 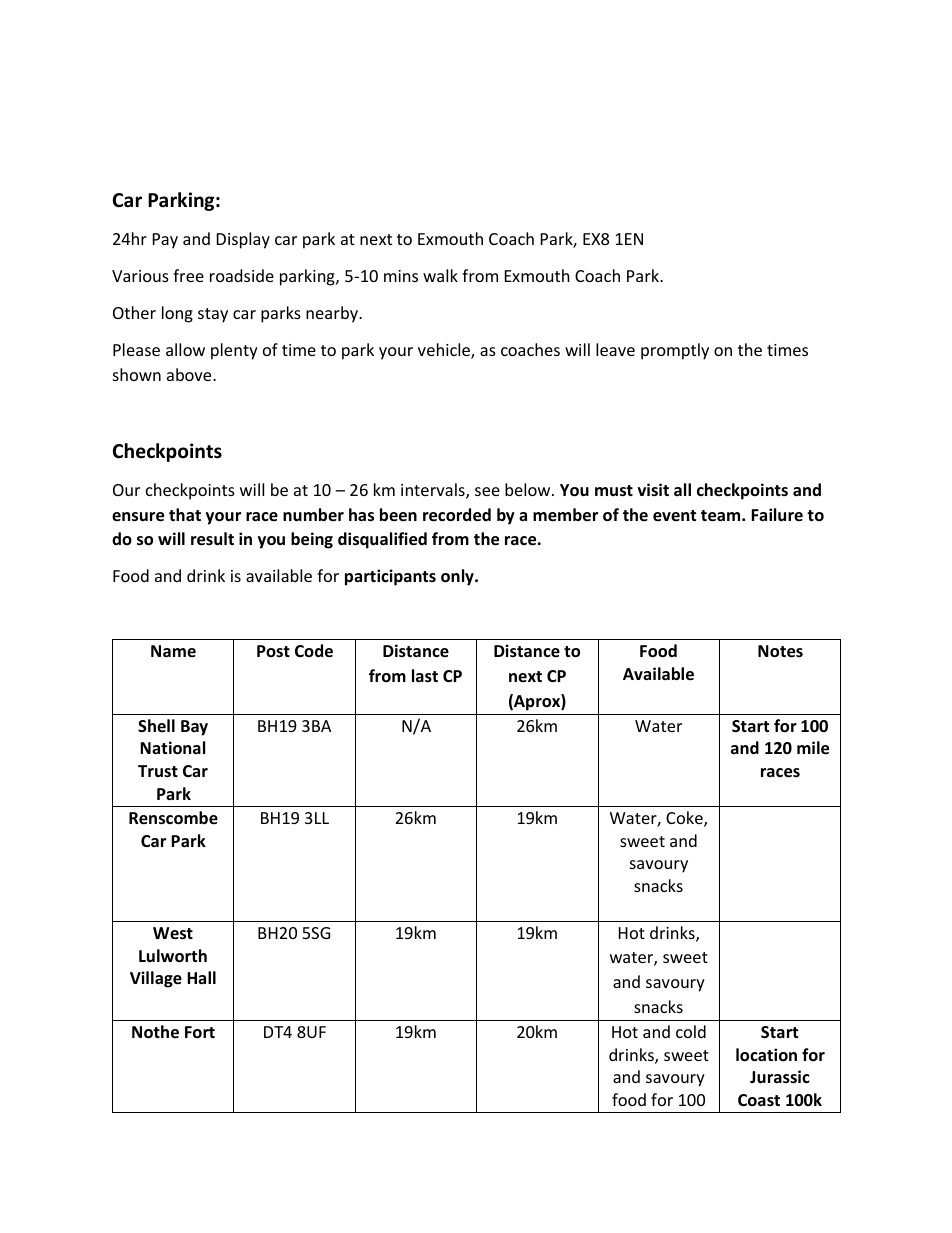 What do you see at coordinates (440, 275) in the screenshot?
I see `walk` at bounding box center [440, 275].
